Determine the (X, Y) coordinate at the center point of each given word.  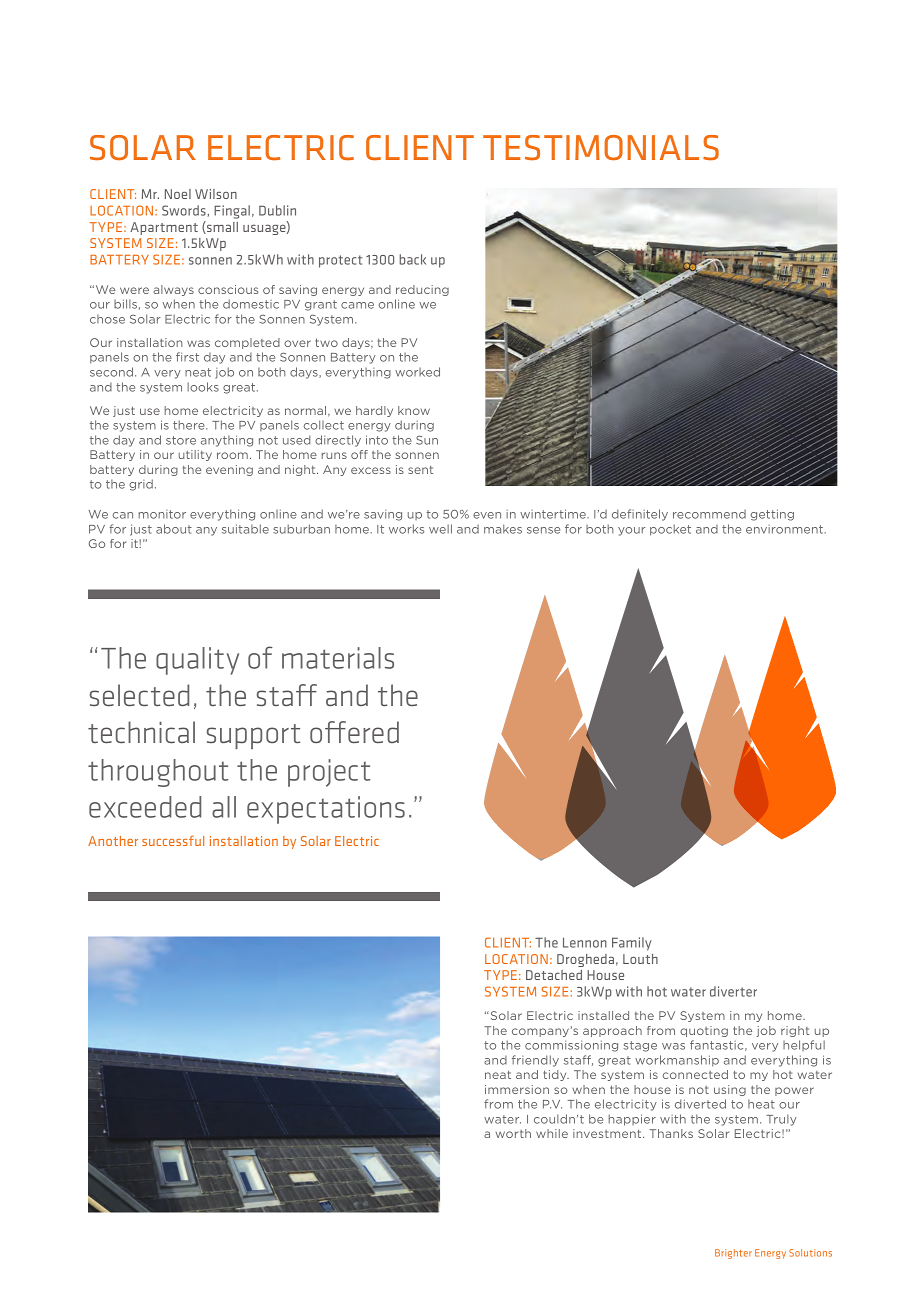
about (174, 529)
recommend (709, 514)
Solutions (810, 1253)
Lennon (585, 942)
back (412, 259)
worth (513, 1133)
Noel (178, 194)
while (552, 1133)
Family (631, 944)
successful (173, 840)
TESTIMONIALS (601, 147)
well (440, 529)
